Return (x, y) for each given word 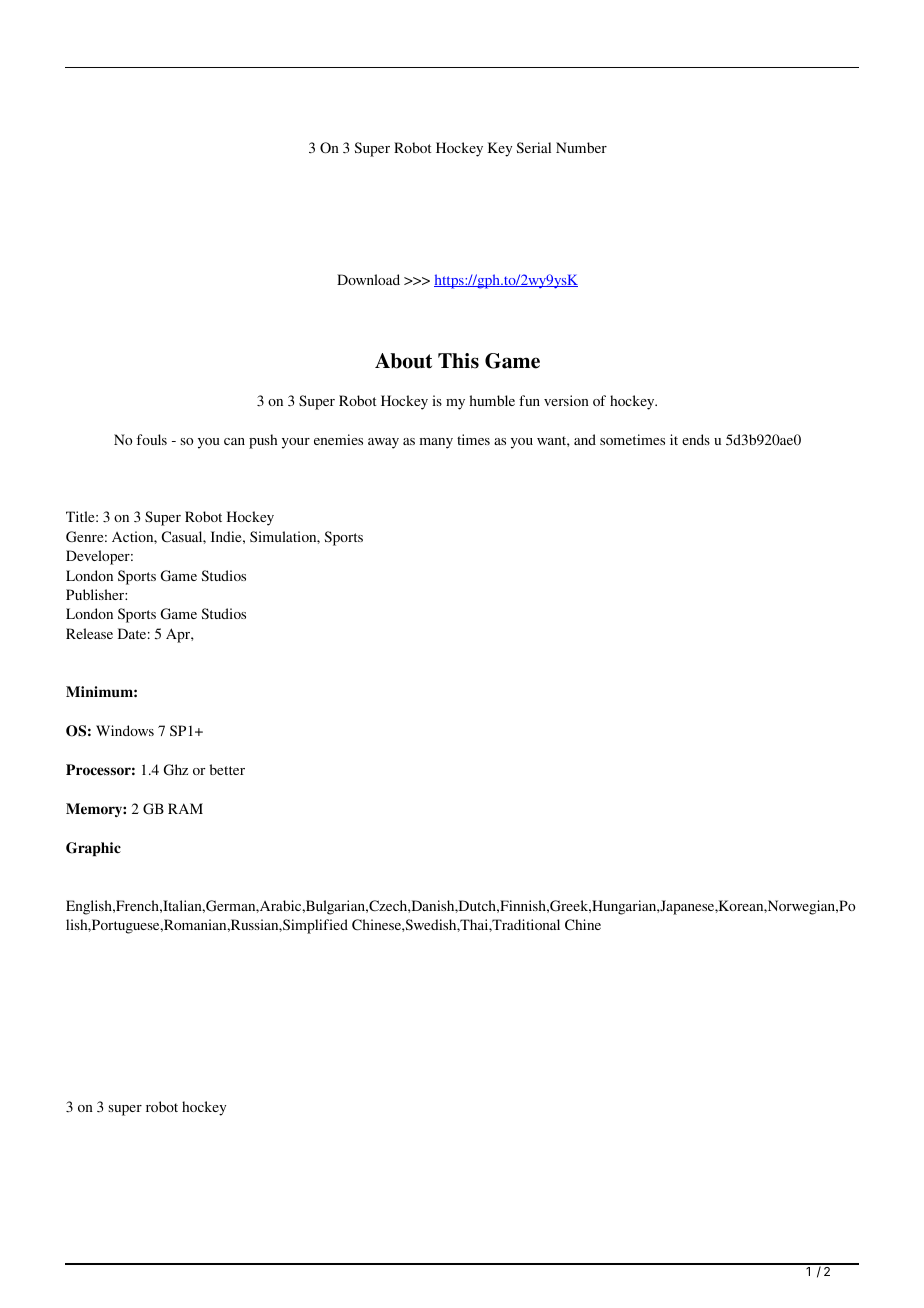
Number (581, 147)
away (383, 443)
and (585, 439)
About (403, 361)
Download (368, 279)
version (566, 400)
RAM (185, 808)
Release (89, 633)
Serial (533, 147)
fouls (152, 439)
